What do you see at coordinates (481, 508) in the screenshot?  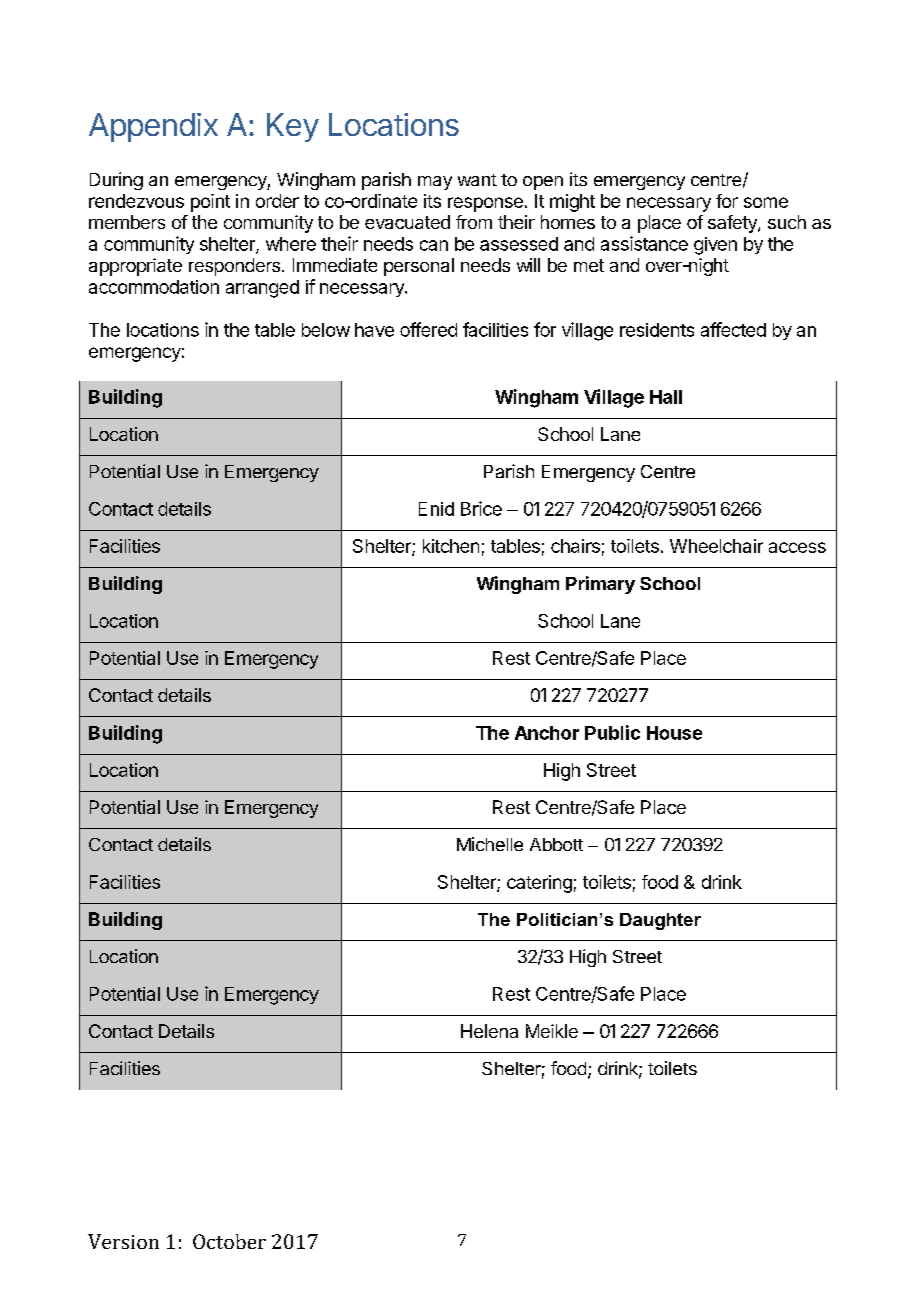 I see `Brice` at bounding box center [481, 508].
